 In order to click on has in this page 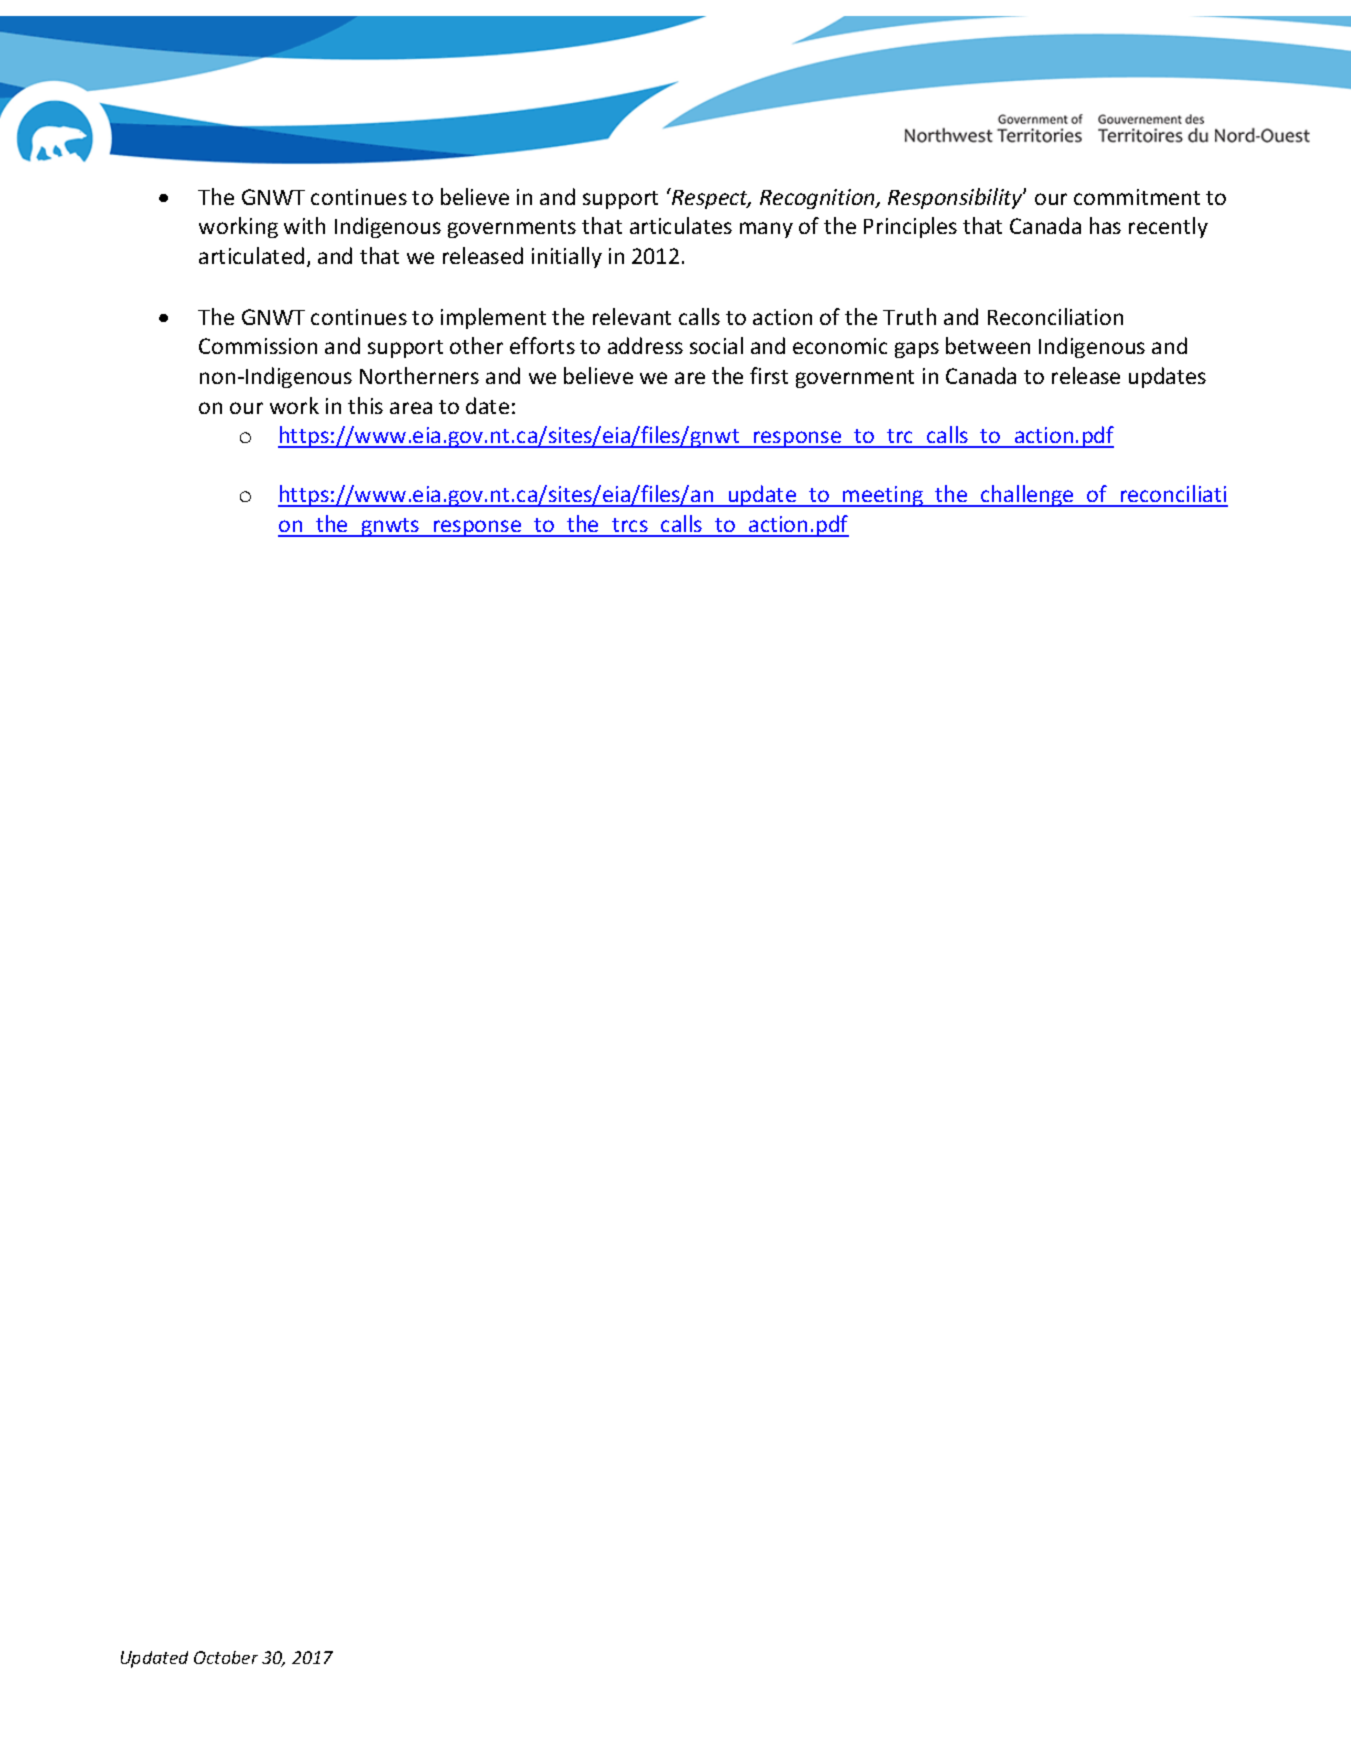, I will do `click(1105, 225)`.
